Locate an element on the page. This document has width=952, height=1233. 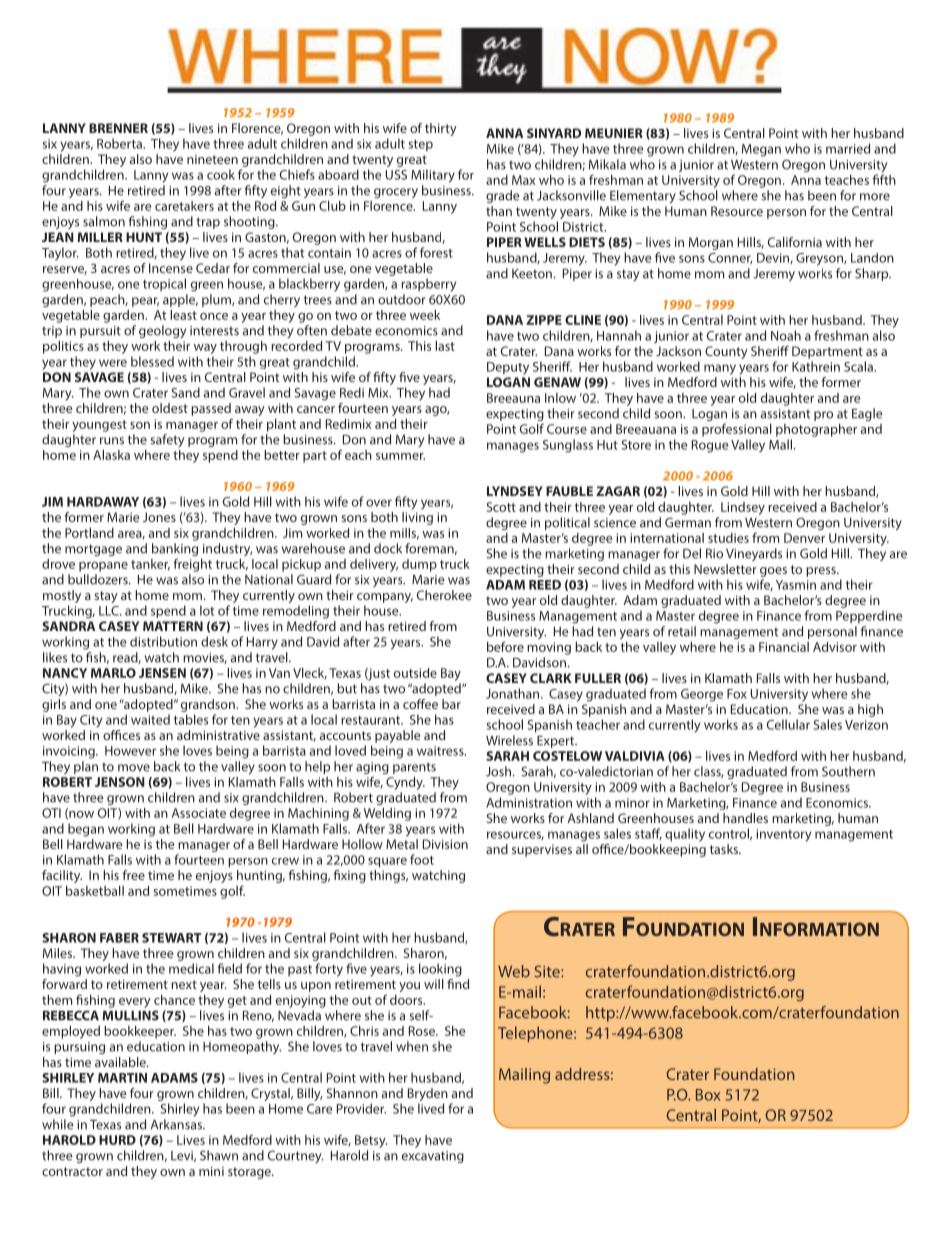
Arkansas is located at coordinates (177, 1124).
